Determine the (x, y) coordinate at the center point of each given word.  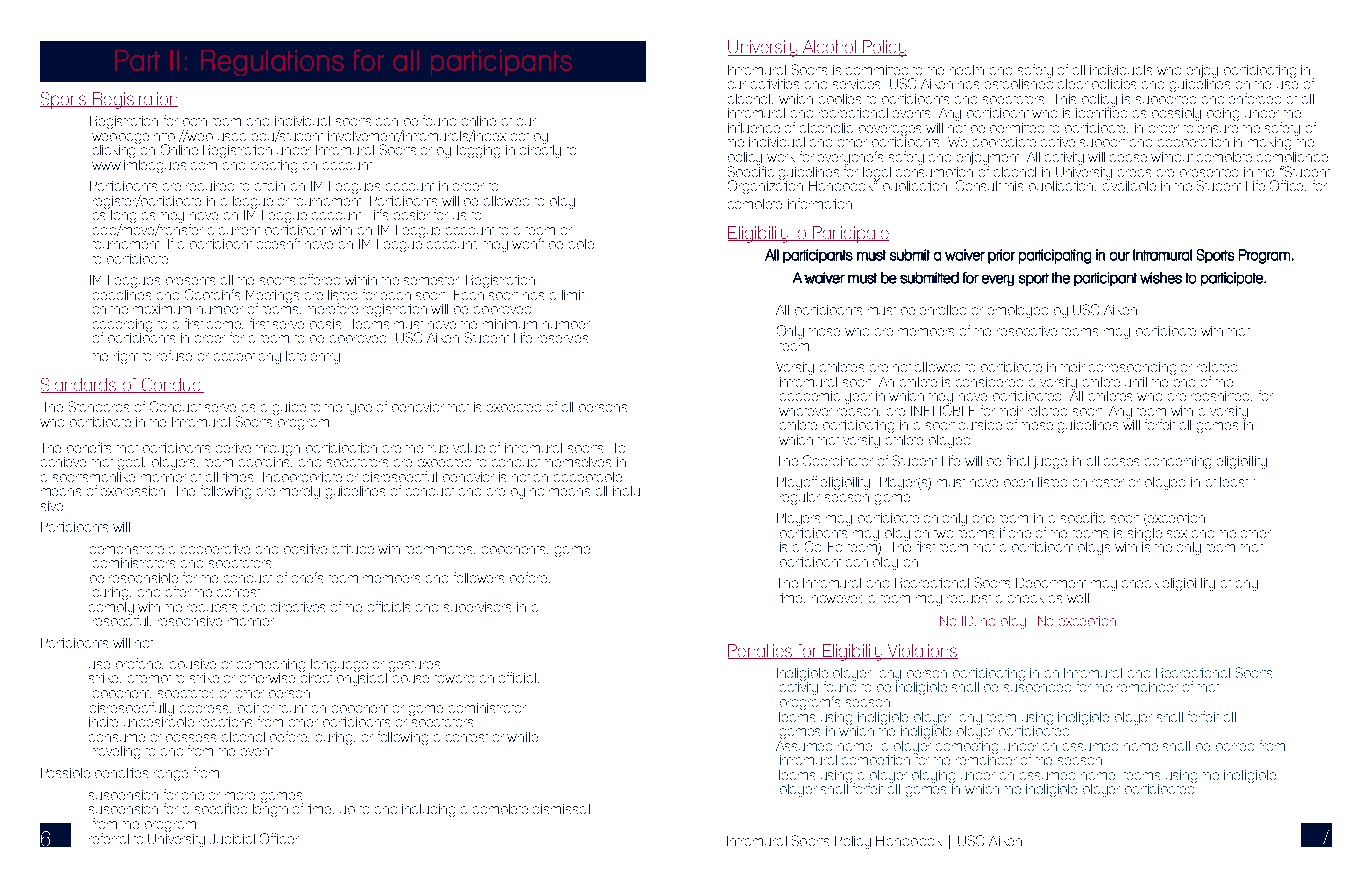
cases (1121, 462)
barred (1235, 747)
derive (233, 448)
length (270, 809)
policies (1114, 87)
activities (775, 84)
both (195, 122)
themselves (578, 462)
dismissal (561, 809)
